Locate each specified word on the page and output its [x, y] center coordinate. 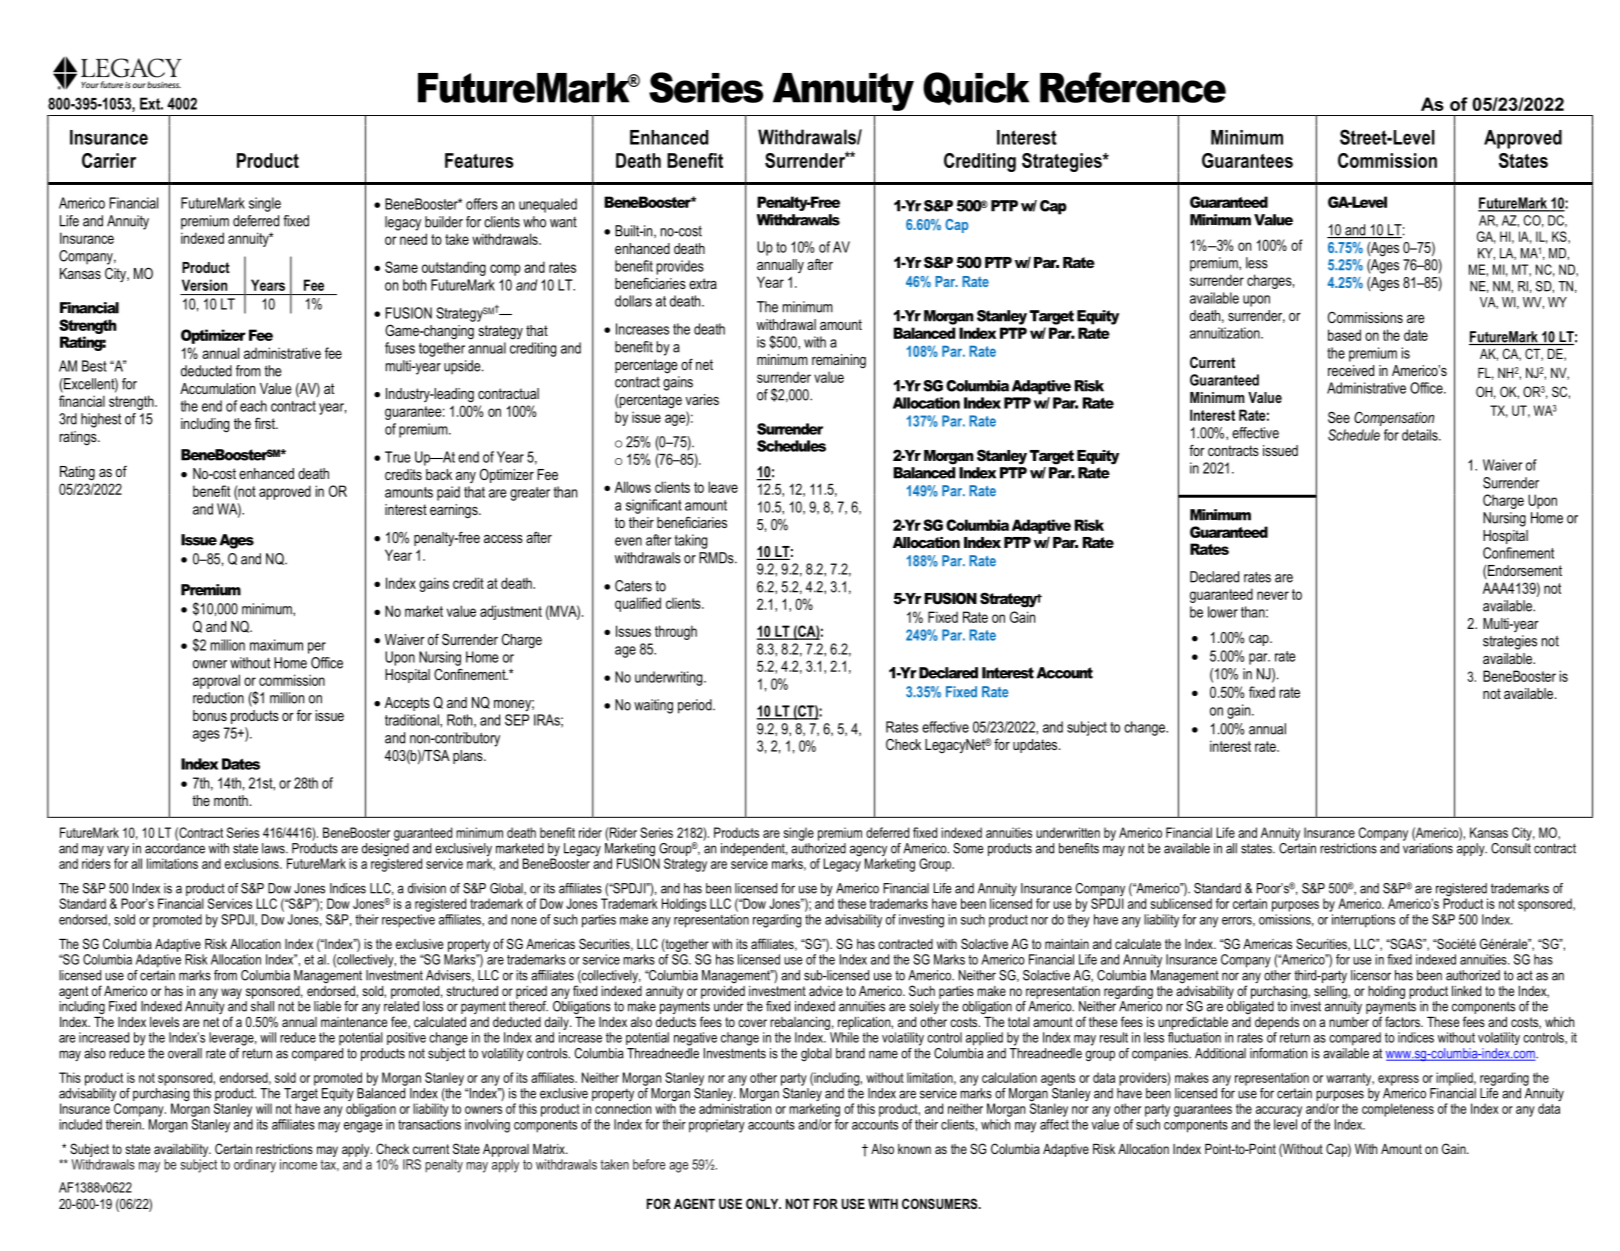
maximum [276, 645]
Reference [1133, 87]
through [676, 632]
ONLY [763, 1203]
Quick [976, 89]
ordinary [255, 1166]
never [1273, 595]
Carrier [109, 160]
